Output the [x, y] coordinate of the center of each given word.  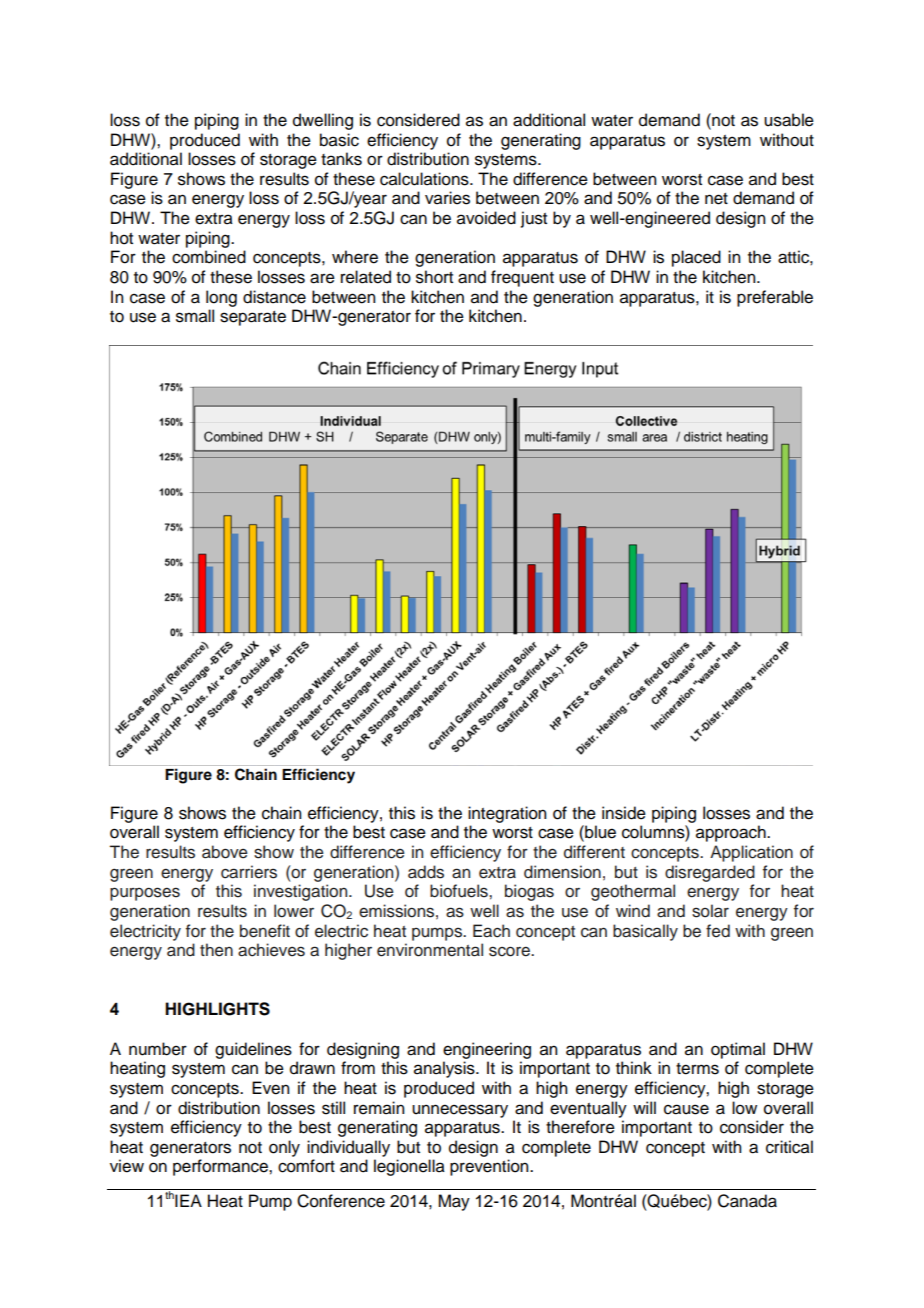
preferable [775, 298]
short [434, 277]
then [216, 950]
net [716, 199]
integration [507, 814]
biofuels [460, 891]
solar [710, 911]
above [225, 852]
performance [221, 1167]
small [195, 316]
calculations [425, 179]
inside [624, 813]
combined [209, 257]
